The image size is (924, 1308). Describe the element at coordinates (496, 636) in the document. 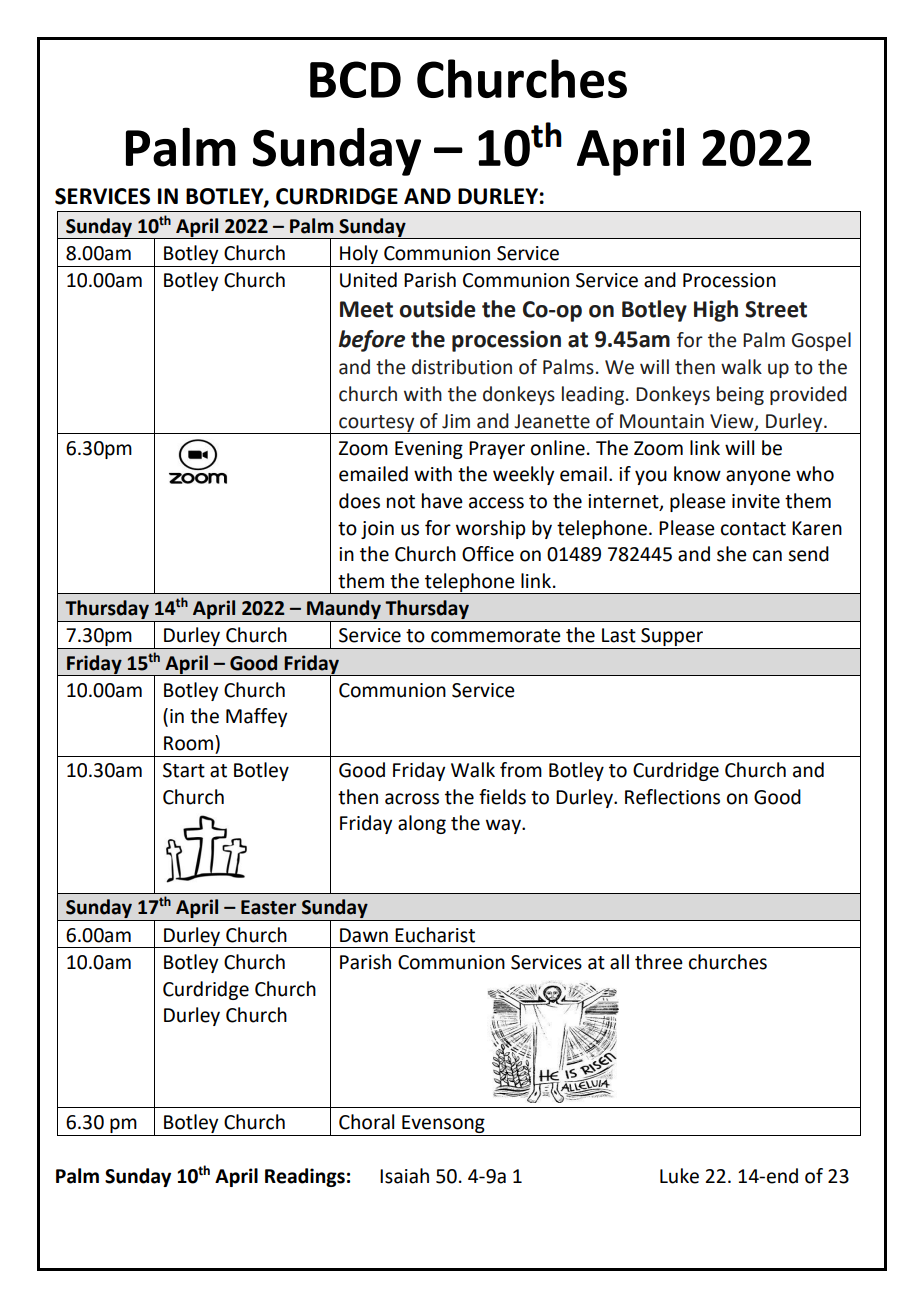

I see `commemorate` at that location.
